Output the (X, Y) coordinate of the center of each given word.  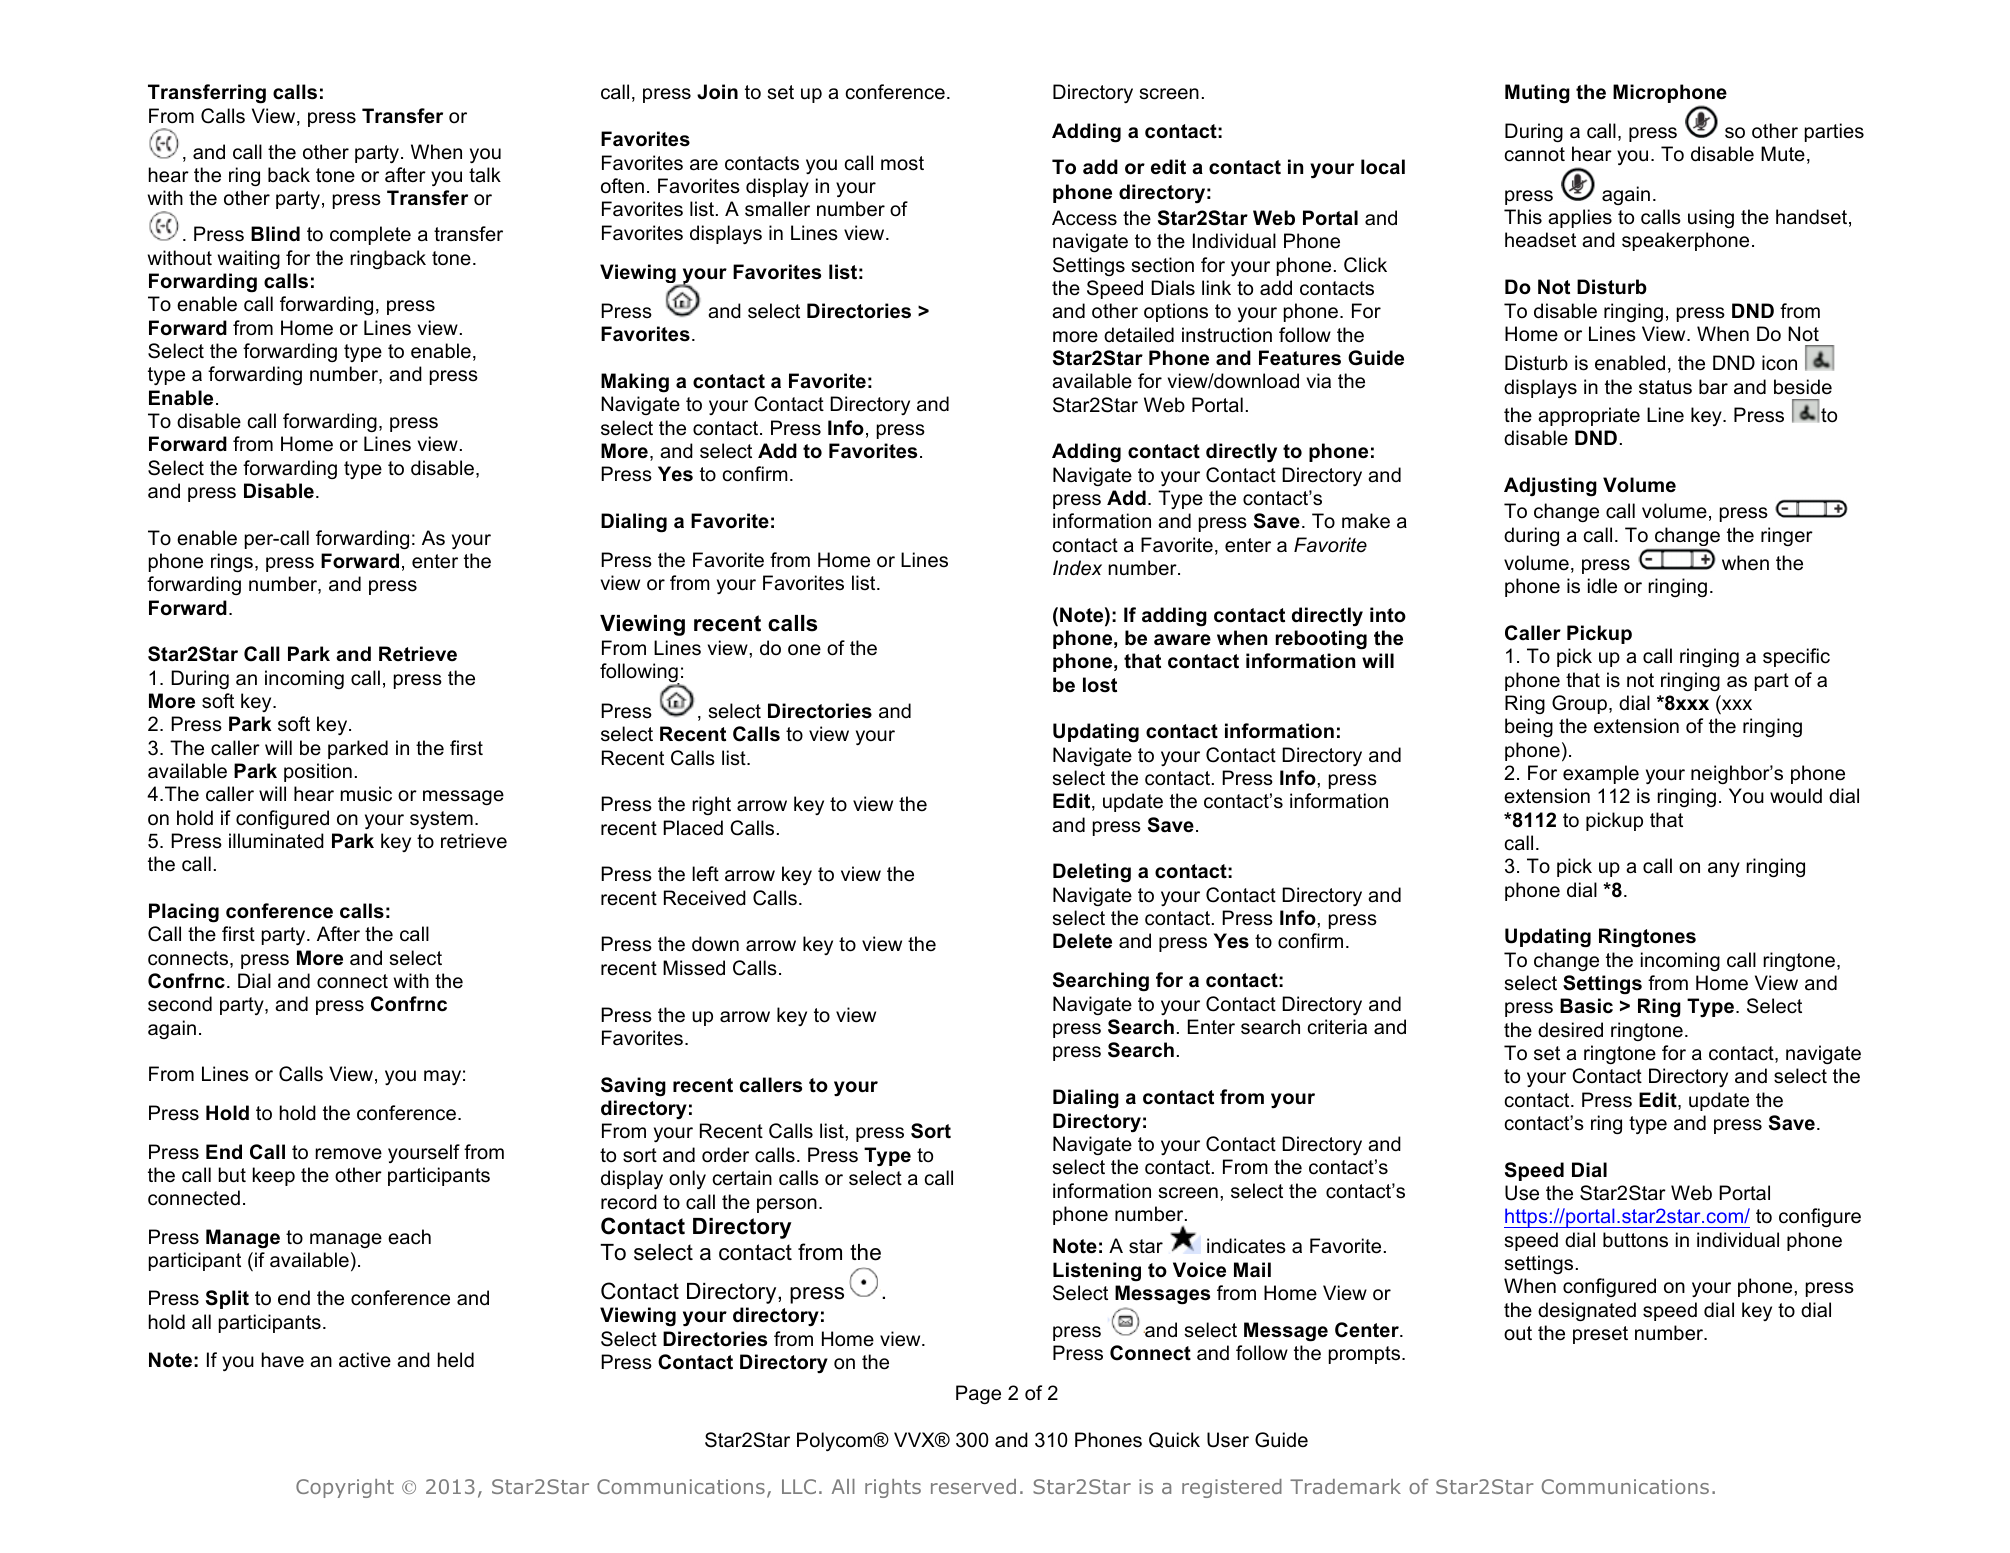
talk (485, 175)
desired (1570, 1030)
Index (1077, 568)
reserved (973, 1486)
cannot (1535, 154)
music (366, 794)
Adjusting (1550, 487)
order (725, 1155)
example (1601, 774)
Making (635, 383)
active (365, 1360)
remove (348, 1154)
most (902, 163)
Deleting (1092, 873)
